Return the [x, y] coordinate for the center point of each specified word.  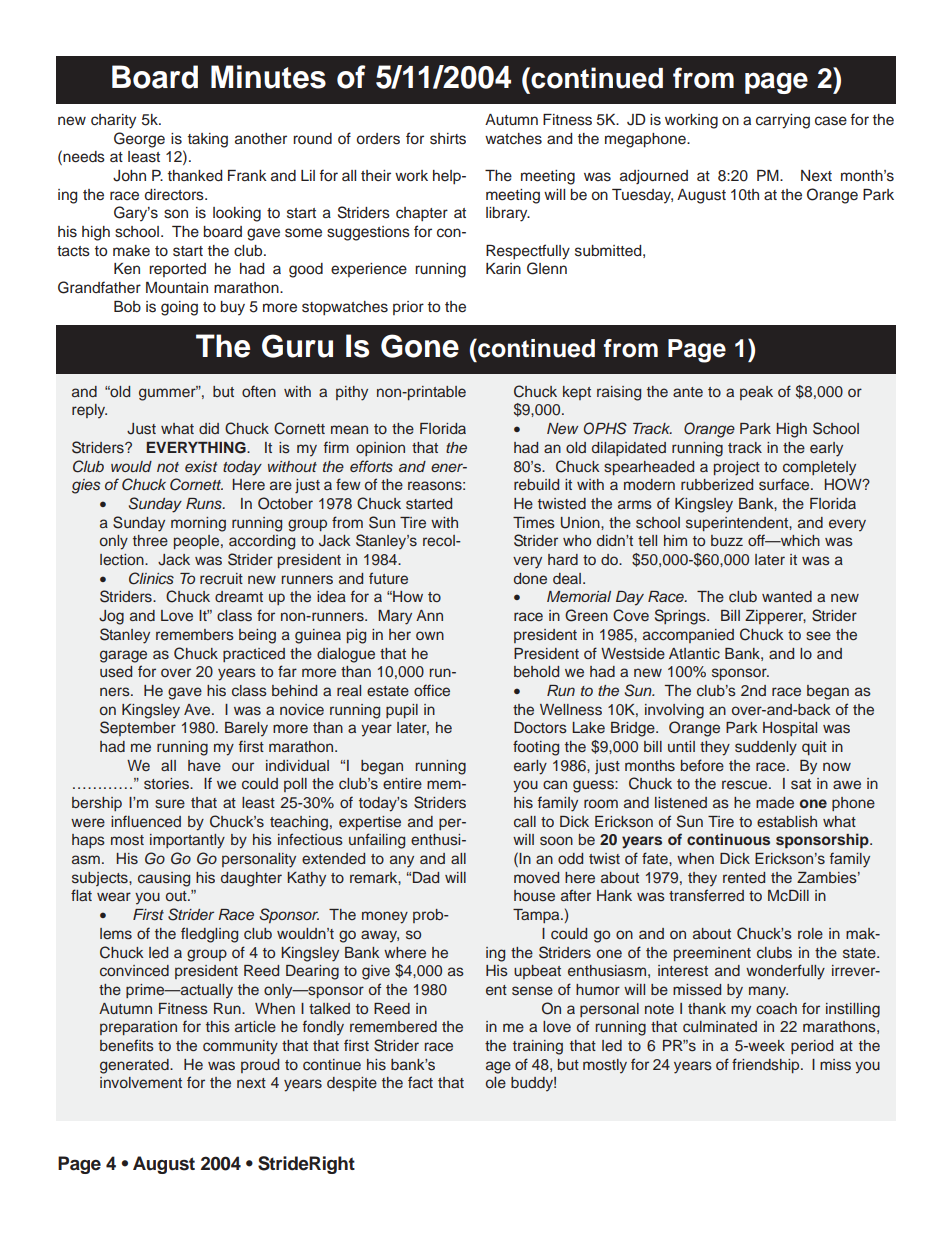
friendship [767, 1065]
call [525, 821]
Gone [420, 346]
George [139, 140]
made [775, 802]
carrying [783, 121]
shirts [448, 139]
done [530, 578]
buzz [727, 540]
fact [420, 1082]
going [179, 308]
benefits [127, 1045]
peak [756, 393]
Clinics [151, 578]
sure [170, 803]
